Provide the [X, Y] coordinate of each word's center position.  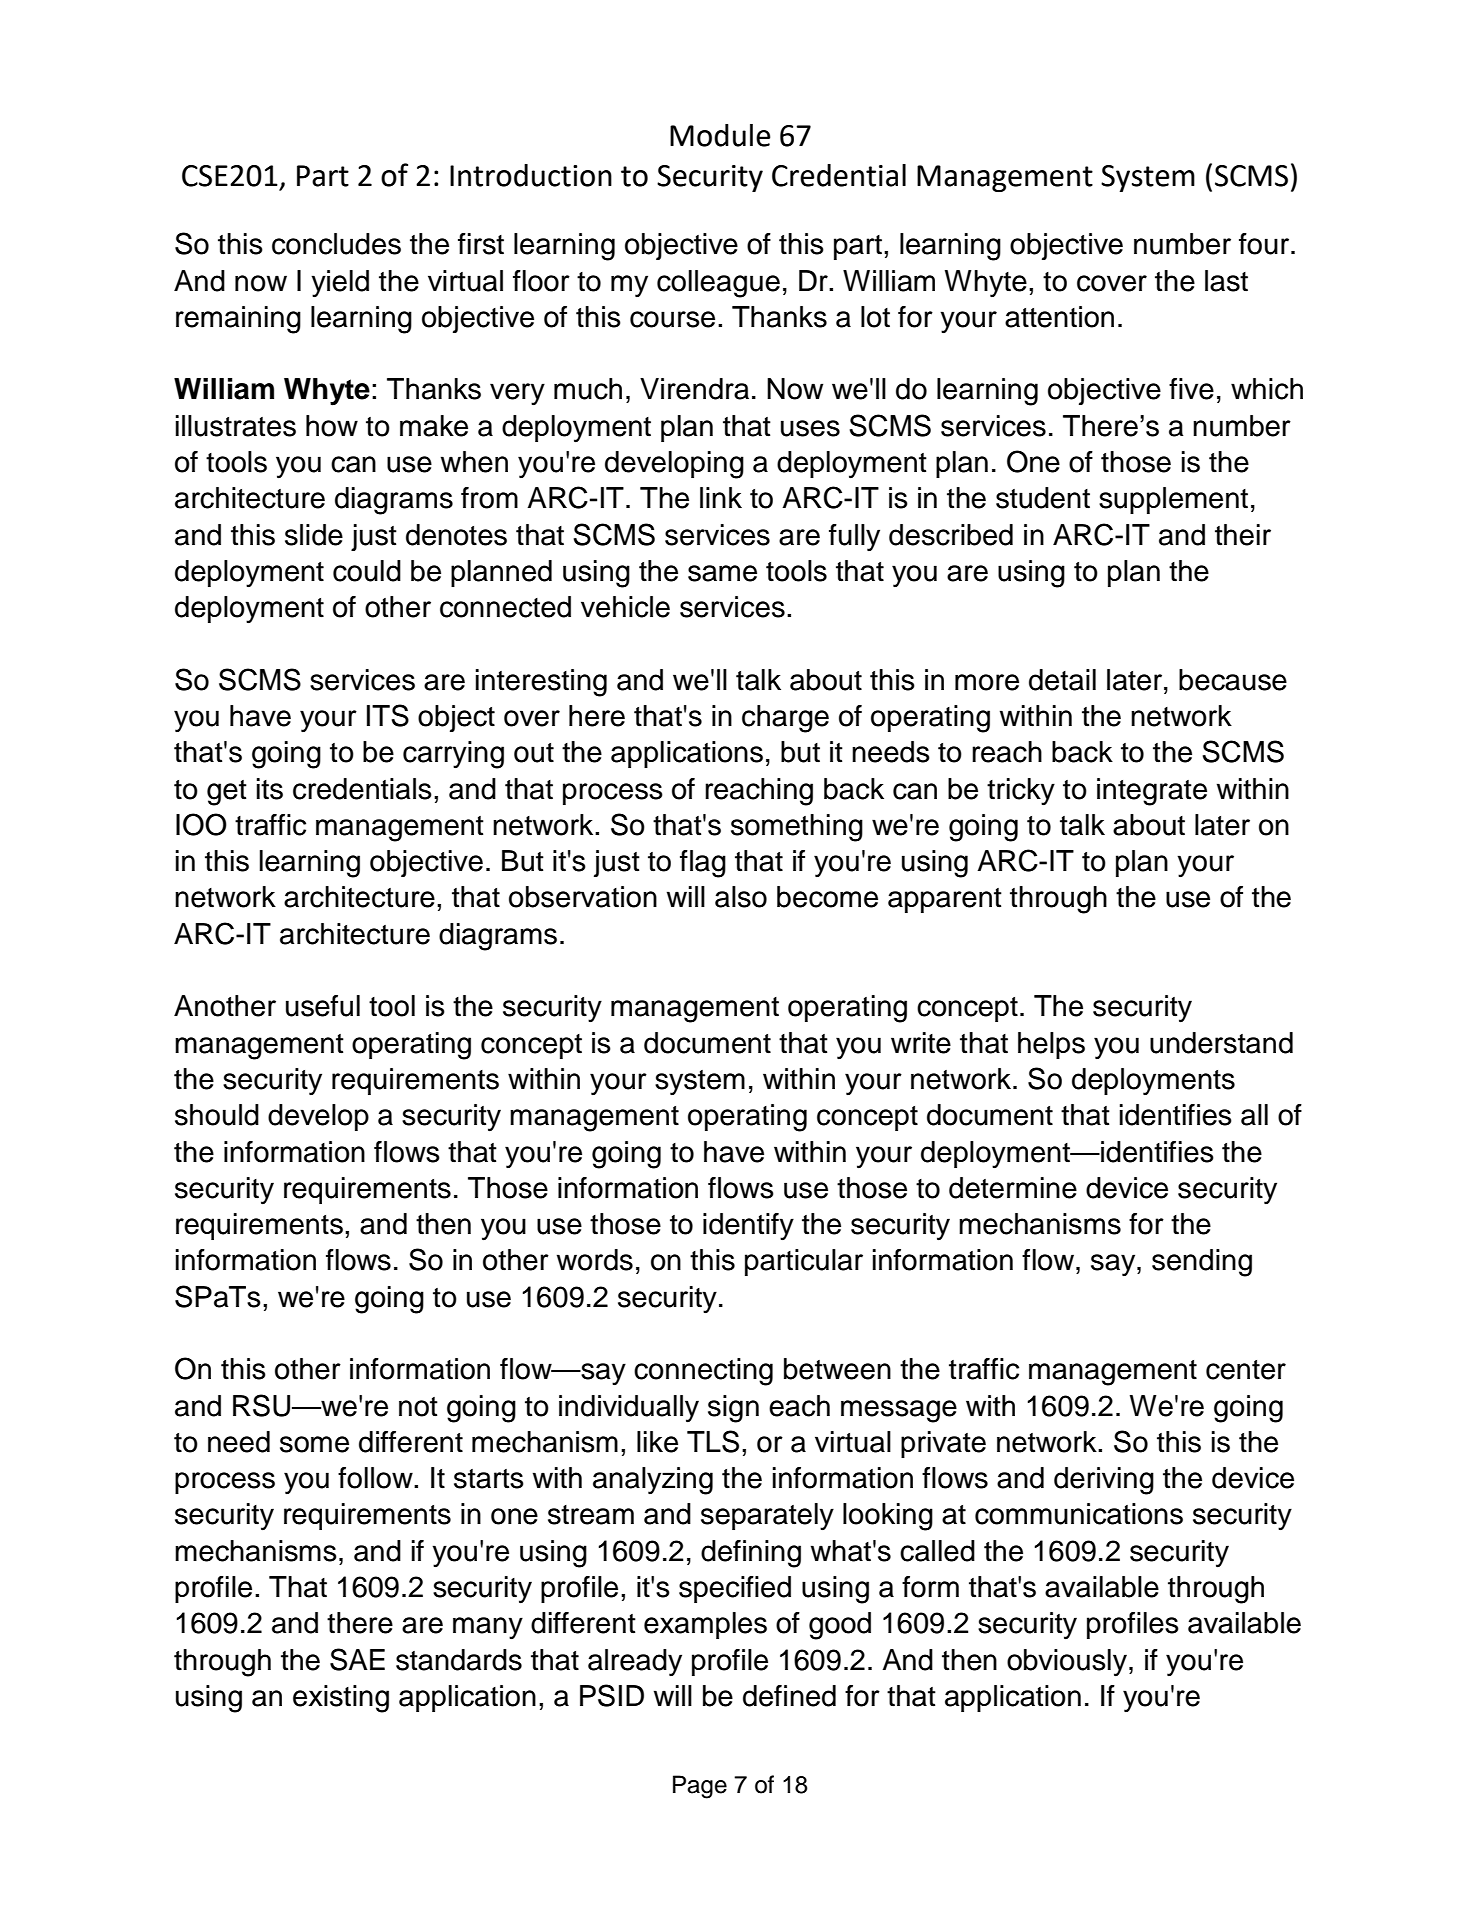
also [741, 897]
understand [1221, 1043]
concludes [336, 244]
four [1265, 244]
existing [341, 1699]
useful [323, 1006]
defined [789, 1696]
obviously [1068, 1663]
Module [720, 135]
